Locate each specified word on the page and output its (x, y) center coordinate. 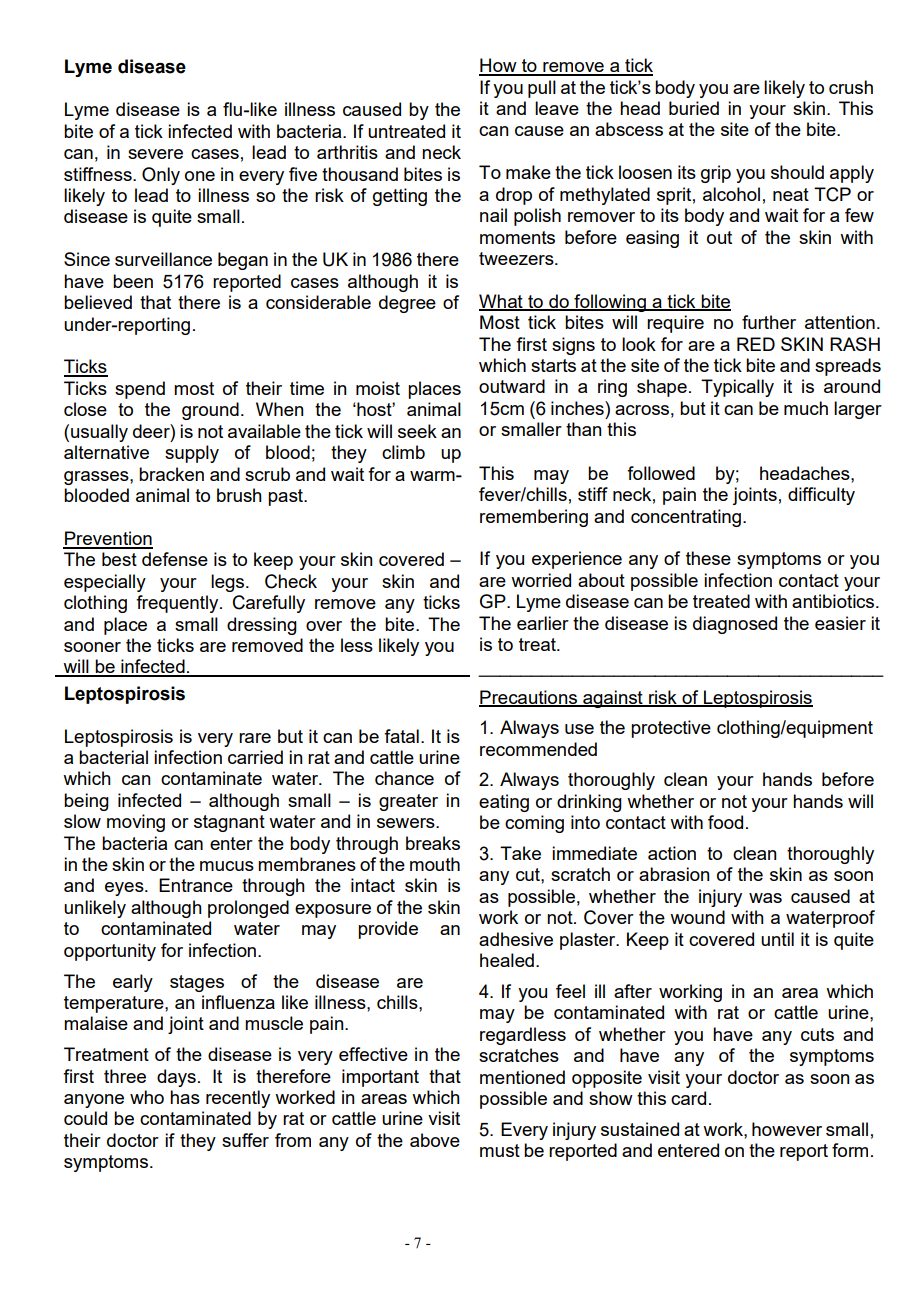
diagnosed (735, 625)
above (435, 1140)
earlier (543, 623)
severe (155, 154)
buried (694, 108)
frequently (178, 604)
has (185, 1097)
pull (542, 89)
